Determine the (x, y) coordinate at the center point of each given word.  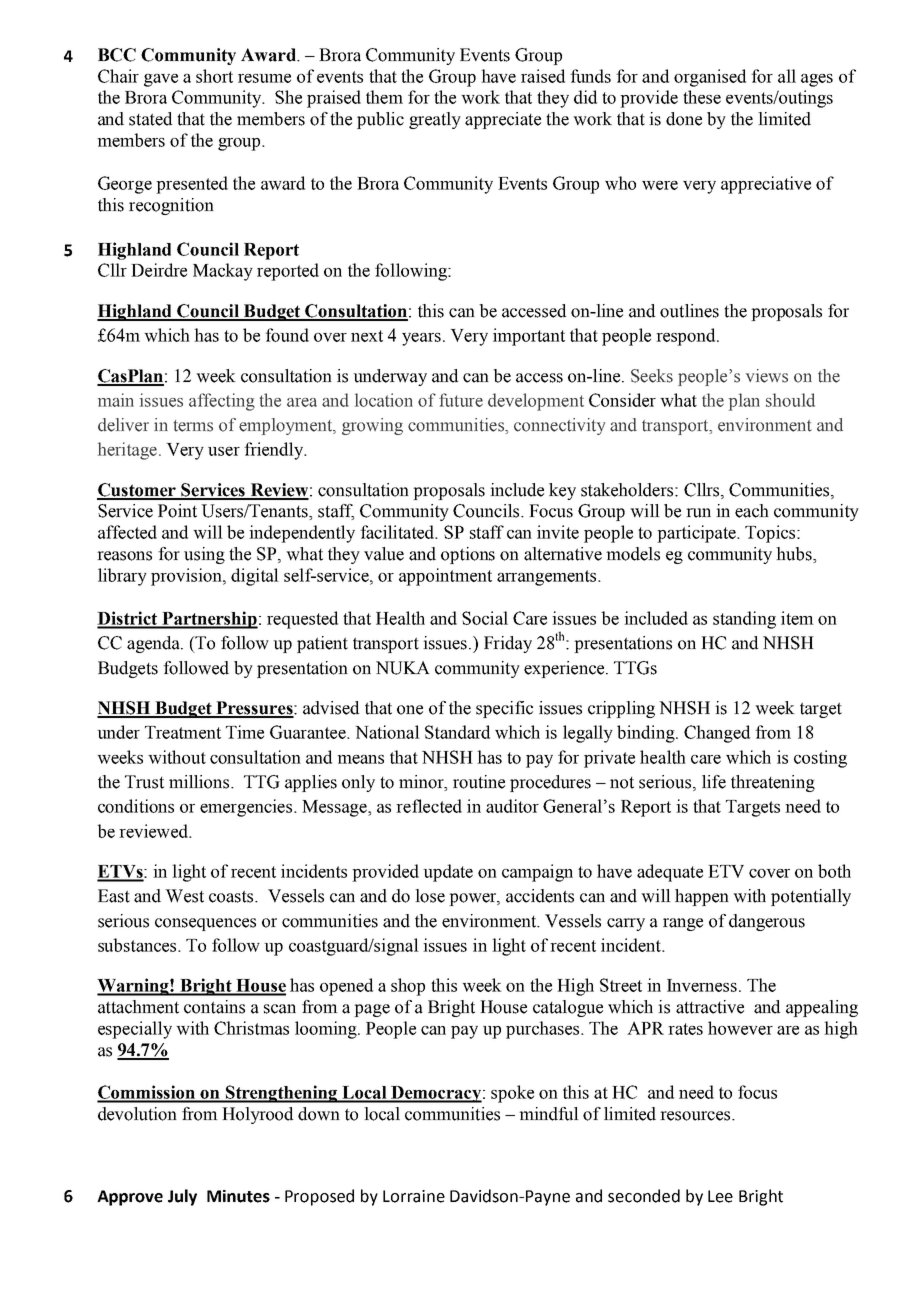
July (182, 1197)
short (214, 76)
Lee (720, 1196)
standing (744, 620)
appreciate (503, 120)
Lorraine (414, 1196)
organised (710, 78)
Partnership (209, 620)
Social (485, 618)
